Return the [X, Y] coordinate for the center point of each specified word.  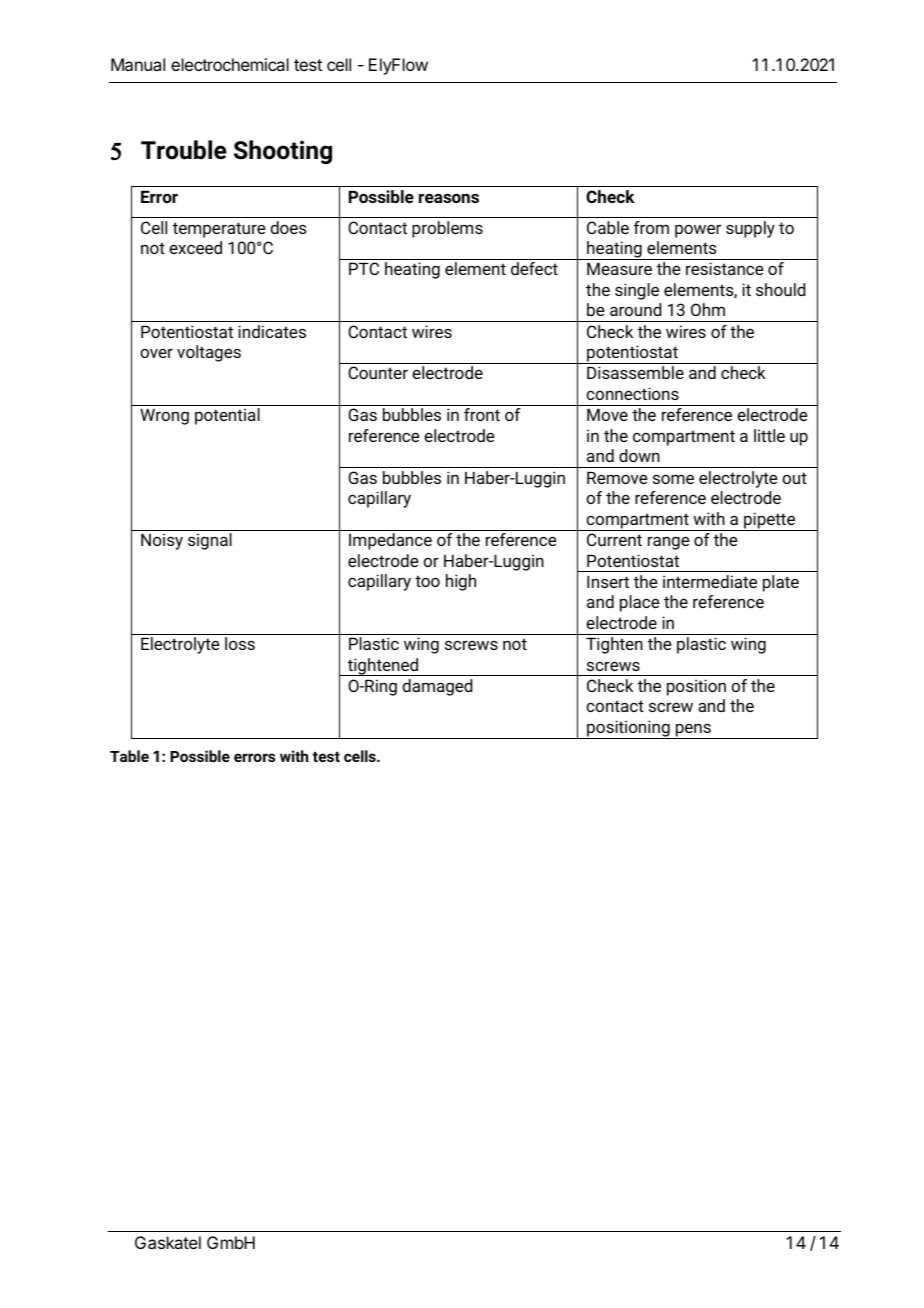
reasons [449, 198]
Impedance [390, 541]
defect [534, 268]
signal [210, 541]
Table [129, 756]
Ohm [708, 309]
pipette [770, 521]
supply [750, 229]
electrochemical [230, 64]
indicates [272, 331]
